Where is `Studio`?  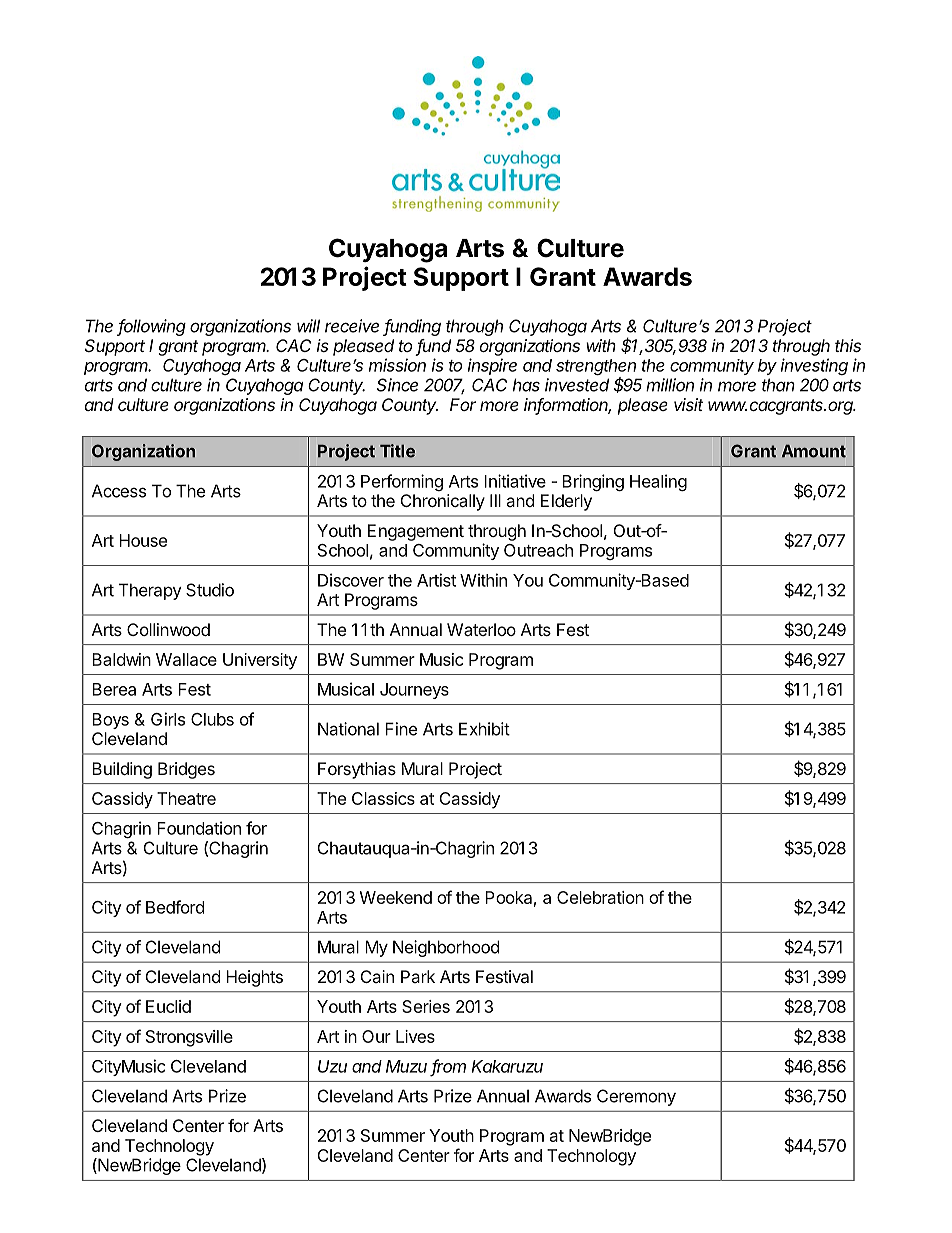
Studio is located at coordinates (210, 590).
